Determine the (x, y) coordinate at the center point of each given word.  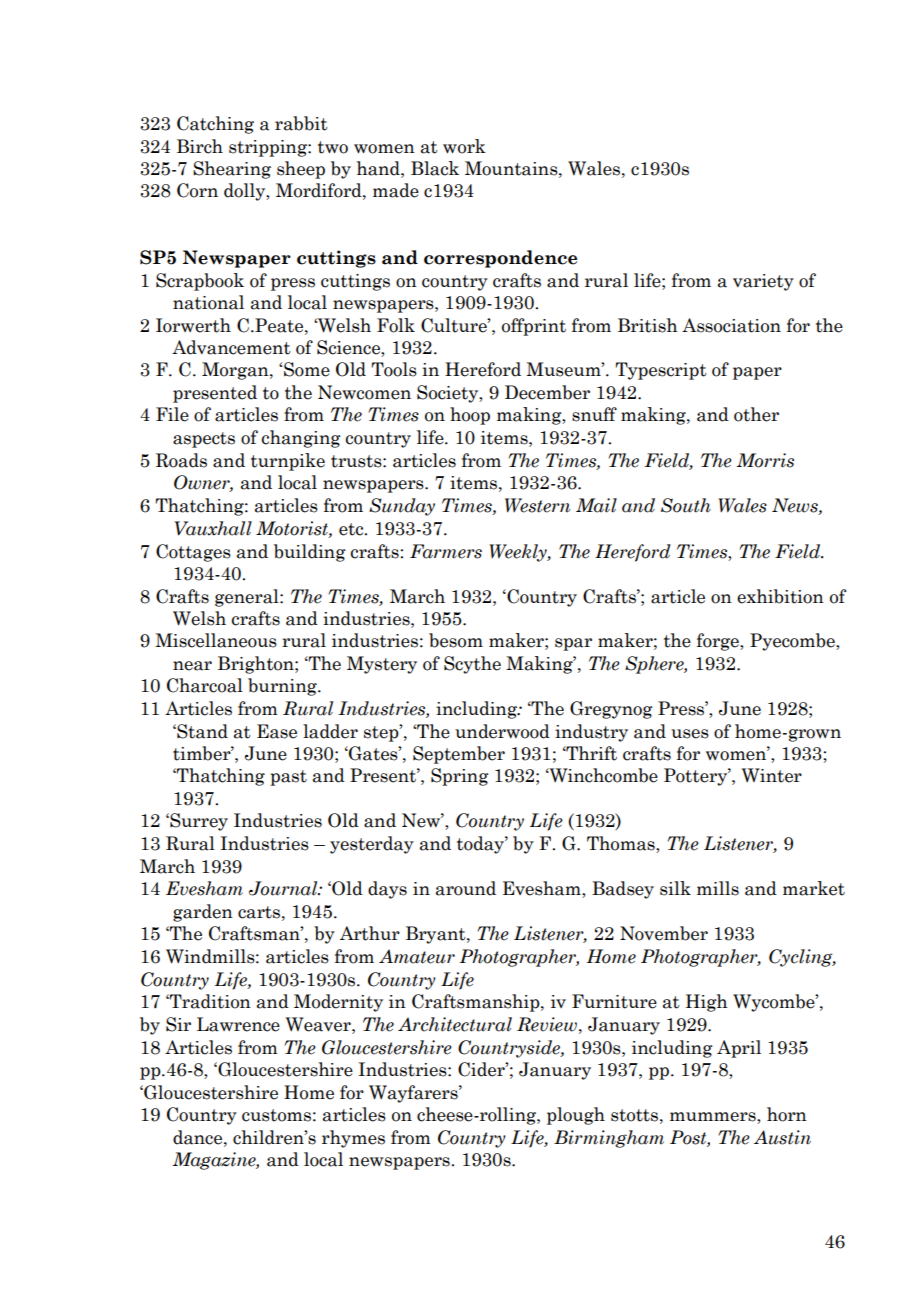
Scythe (472, 665)
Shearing (232, 170)
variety (763, 282)
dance (199, 1137)
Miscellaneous (216, 640)
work (464, 146)
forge (719, 642)
